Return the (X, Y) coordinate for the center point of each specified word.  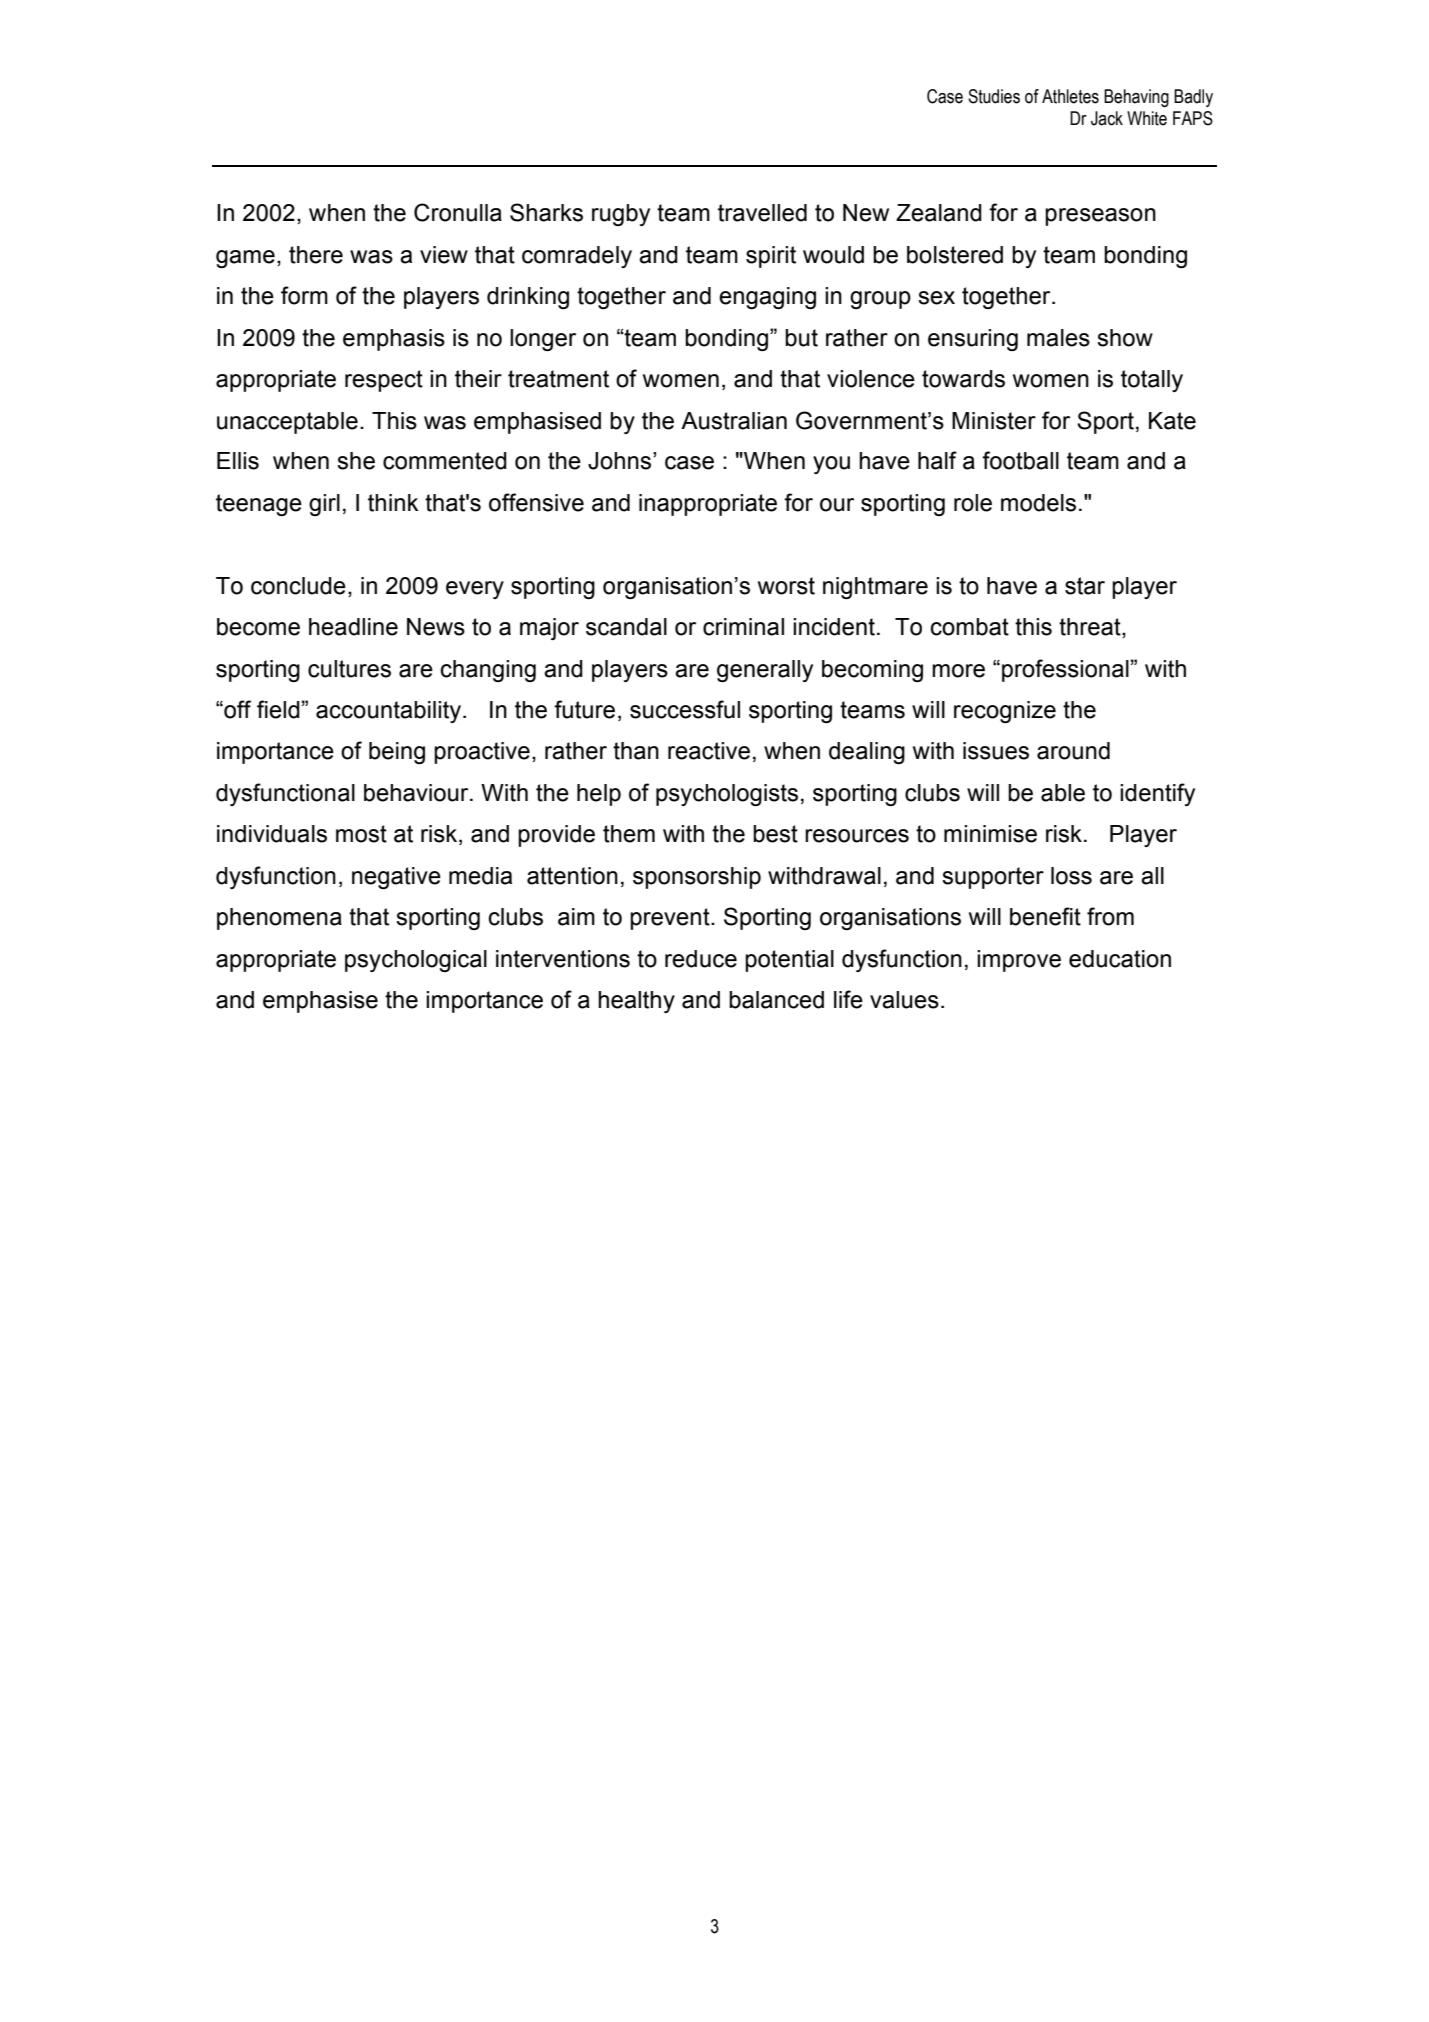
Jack (1107, 118)
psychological (416, 961)
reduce (701, 959)
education (1120, 959)
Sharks (546, 212)
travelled (762, 213)
